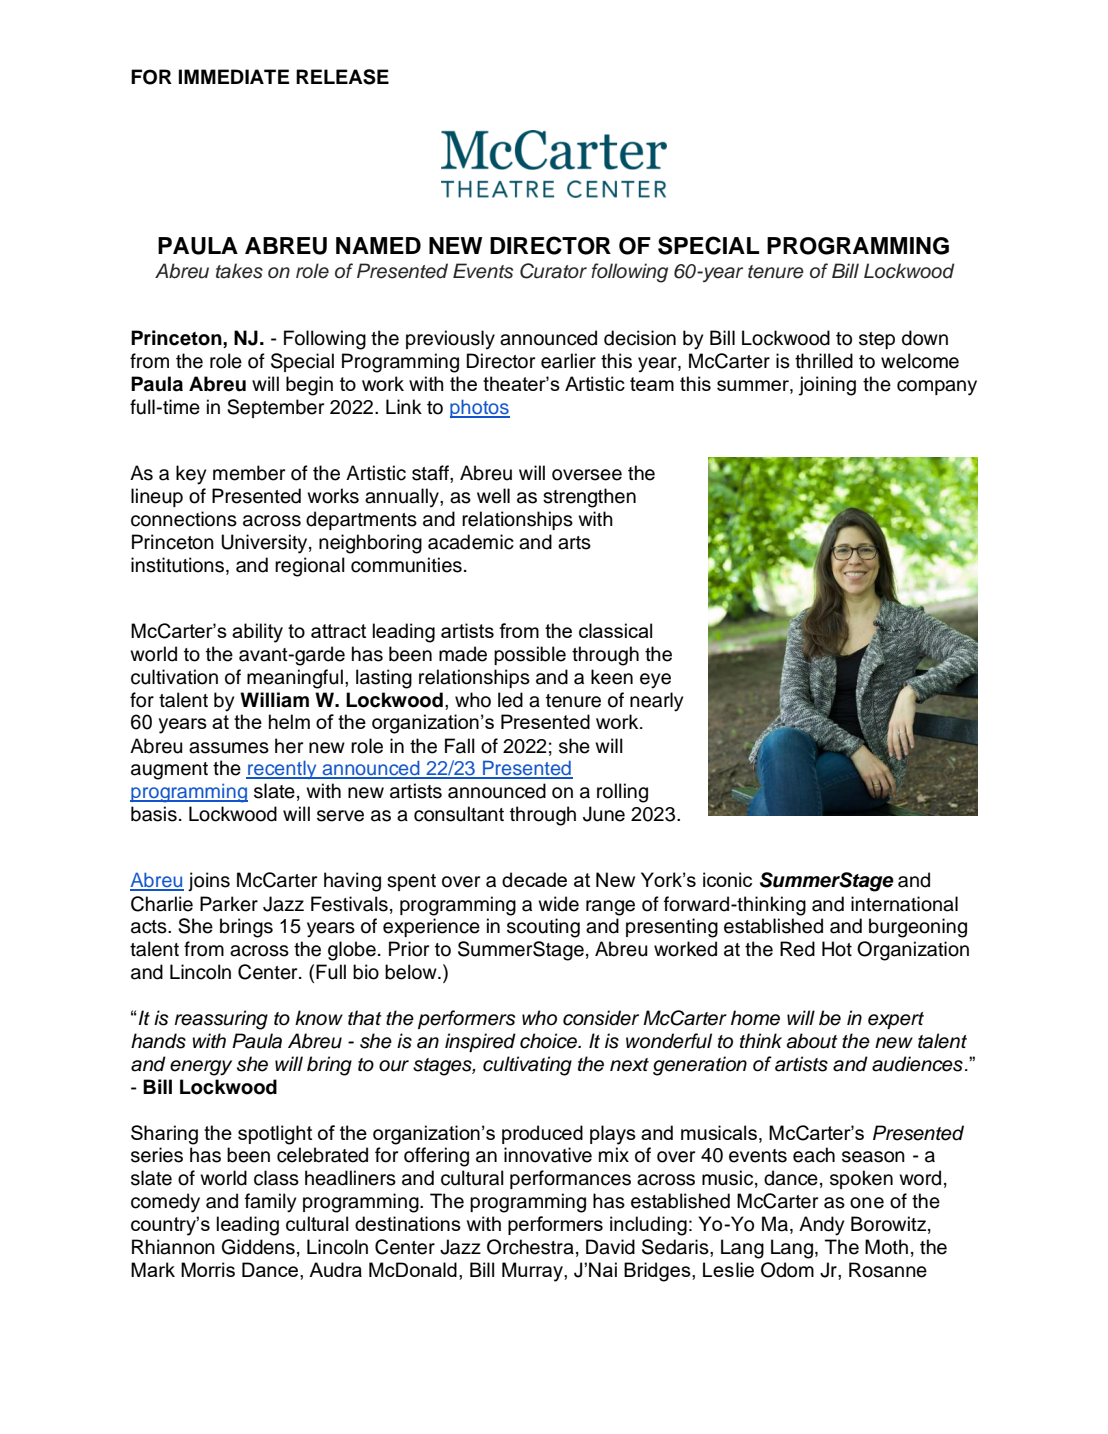 Image resolution: width=1108 pixels, height=1434 pixels. I want to click on IMMEDIATE, so click(234, 76).
